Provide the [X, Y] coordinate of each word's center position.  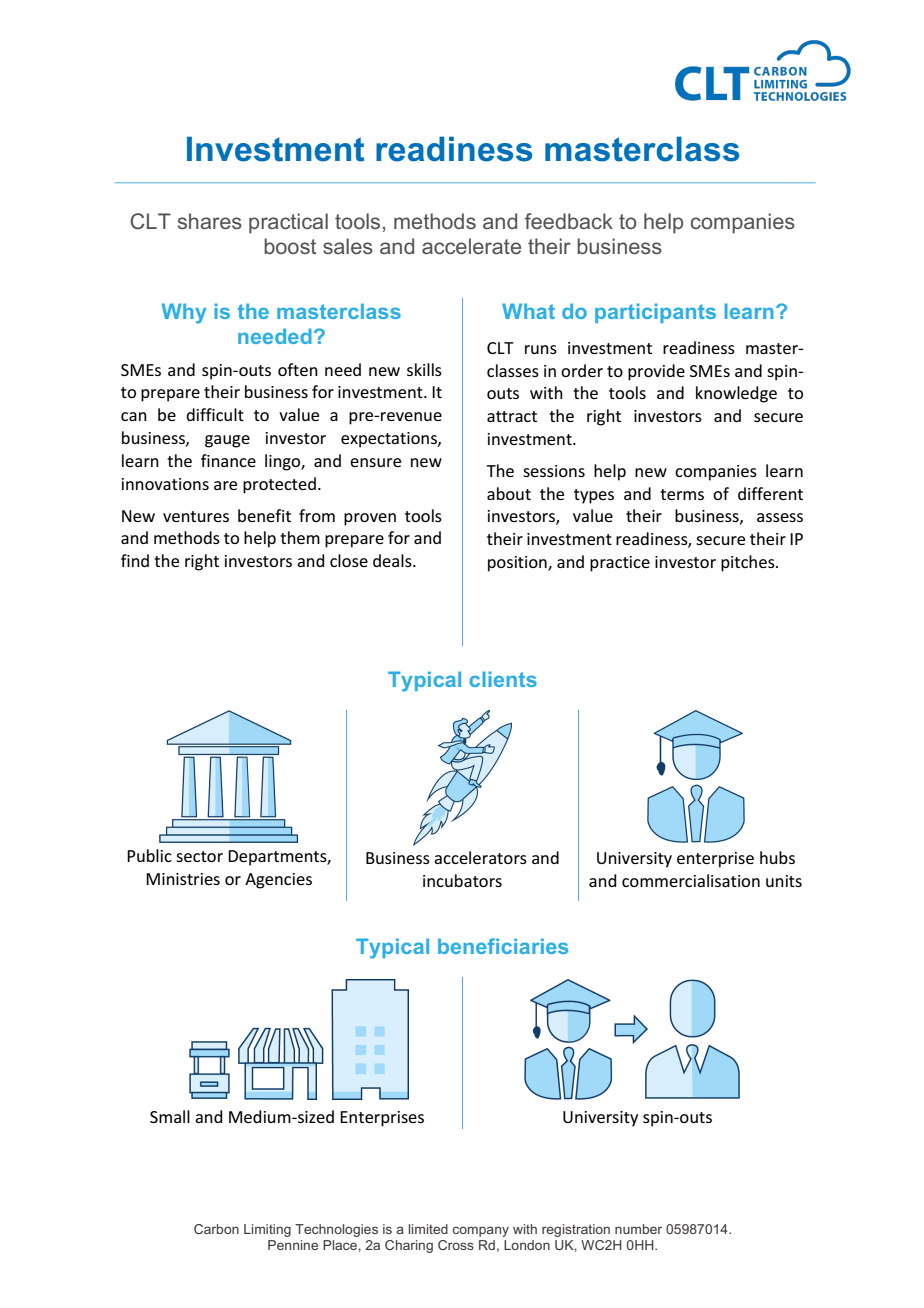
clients [503, 679]
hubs [777, 857]
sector [199, 856]
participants [655, 313]
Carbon [216, 1229]
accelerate [471, 246]
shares [210, 221]
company [481, 1231]
